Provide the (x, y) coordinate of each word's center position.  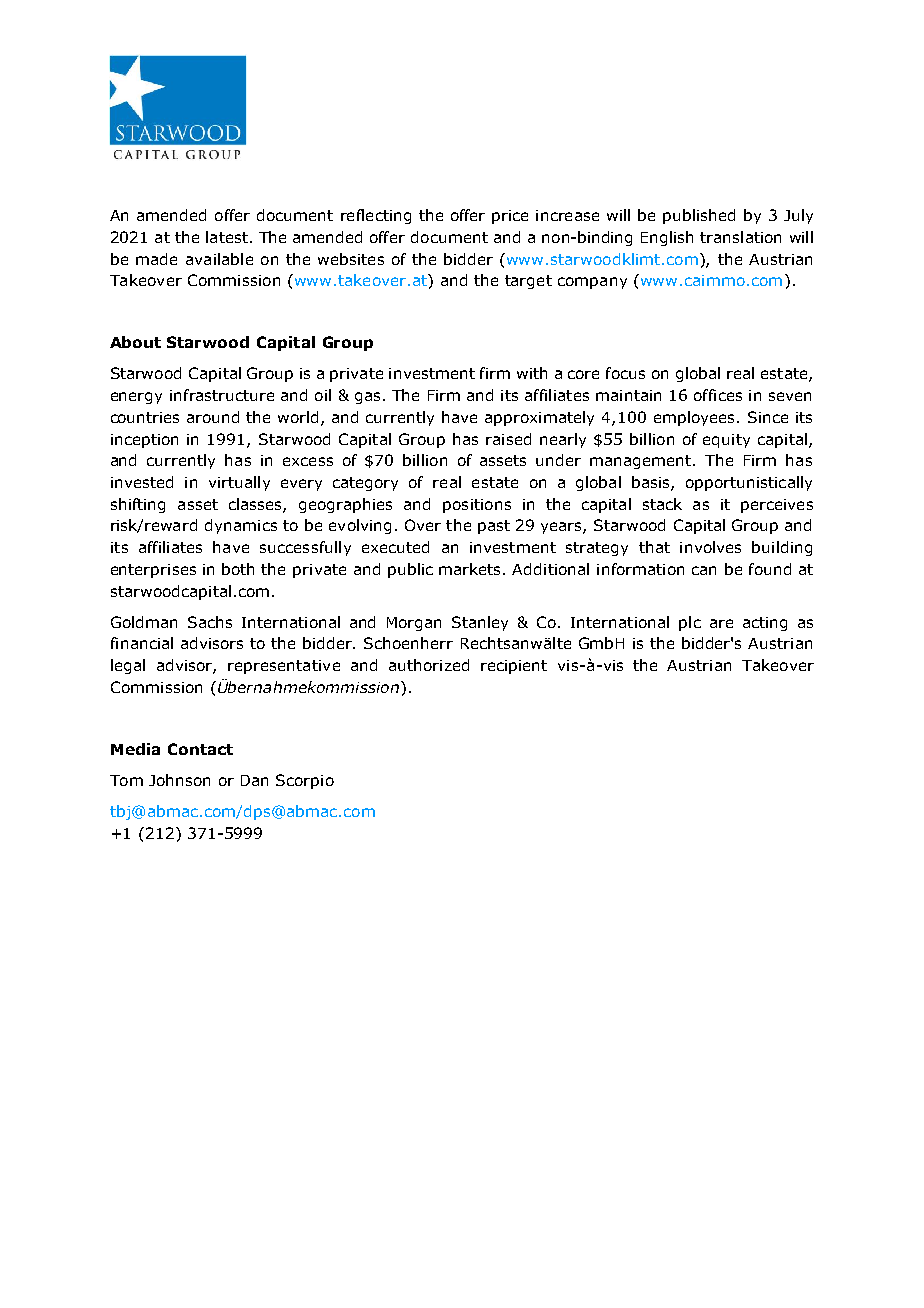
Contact (200, 749)
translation (740, 237)
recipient (514, 667)
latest (227, 237)
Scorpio (305, 781)
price (510, 217)
